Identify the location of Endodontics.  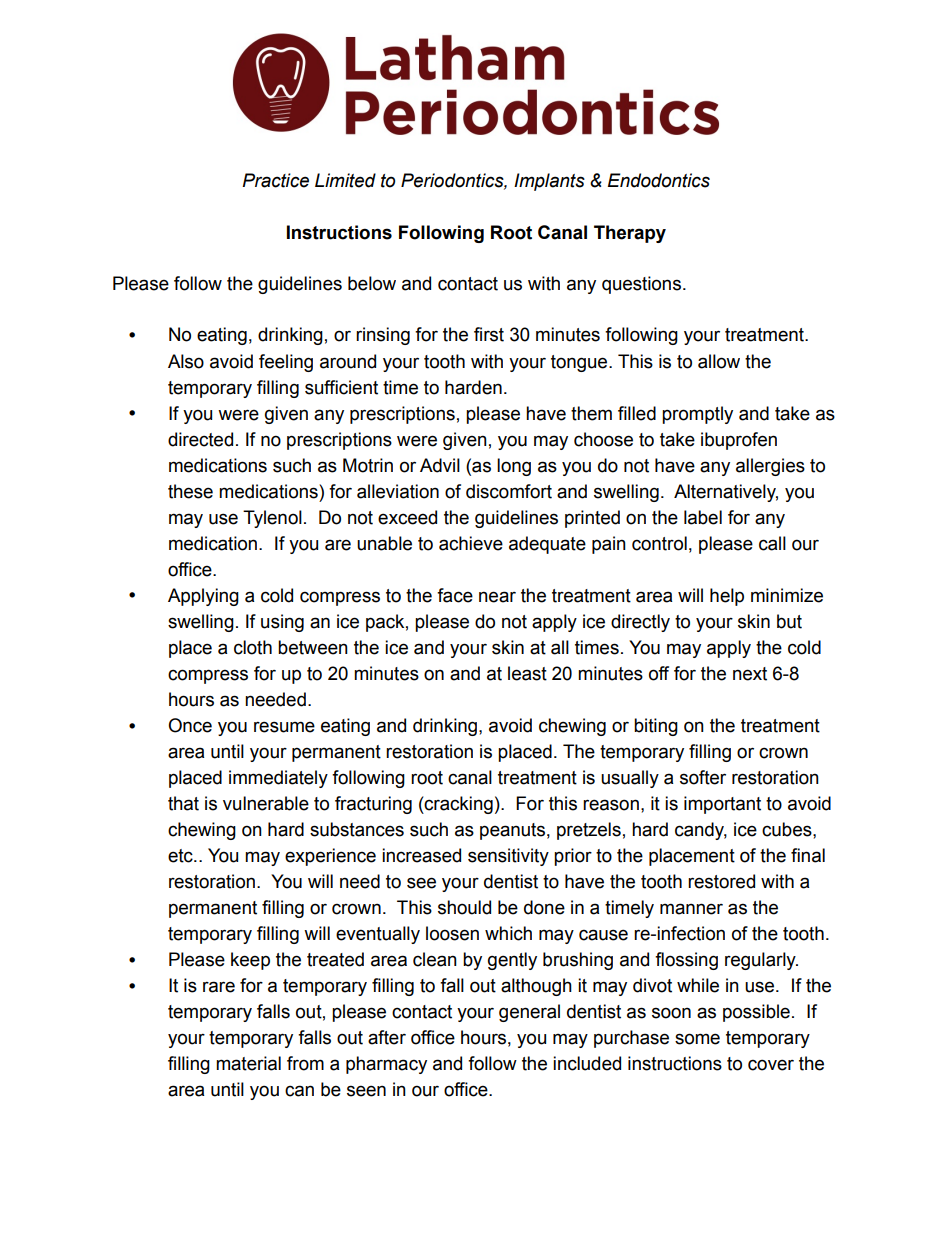
(659, 180).
